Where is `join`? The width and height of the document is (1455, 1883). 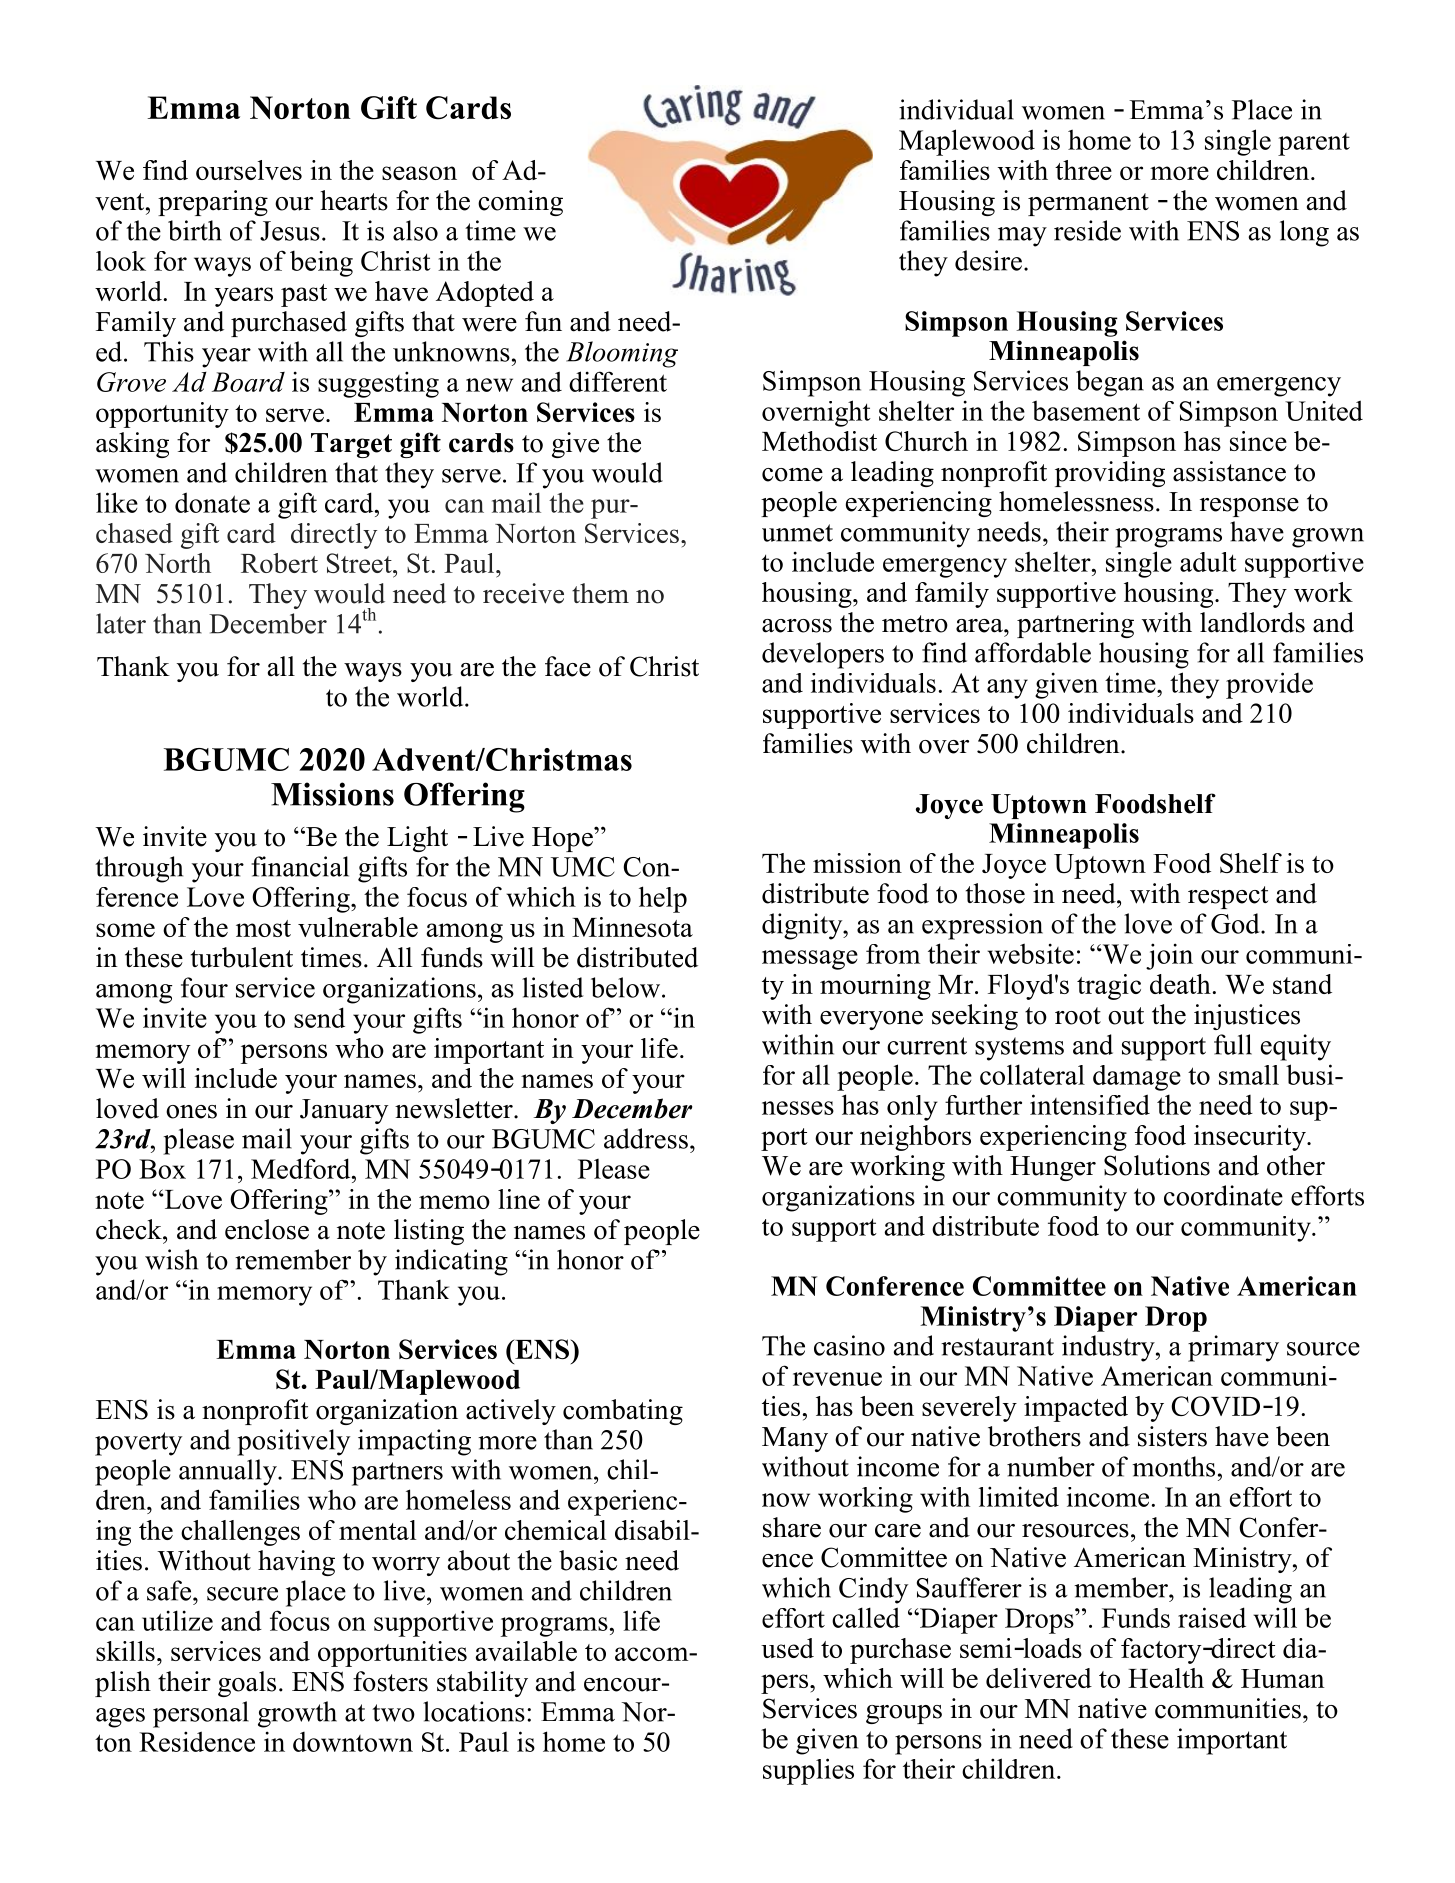
join is located at coordinates (1169, 956).
